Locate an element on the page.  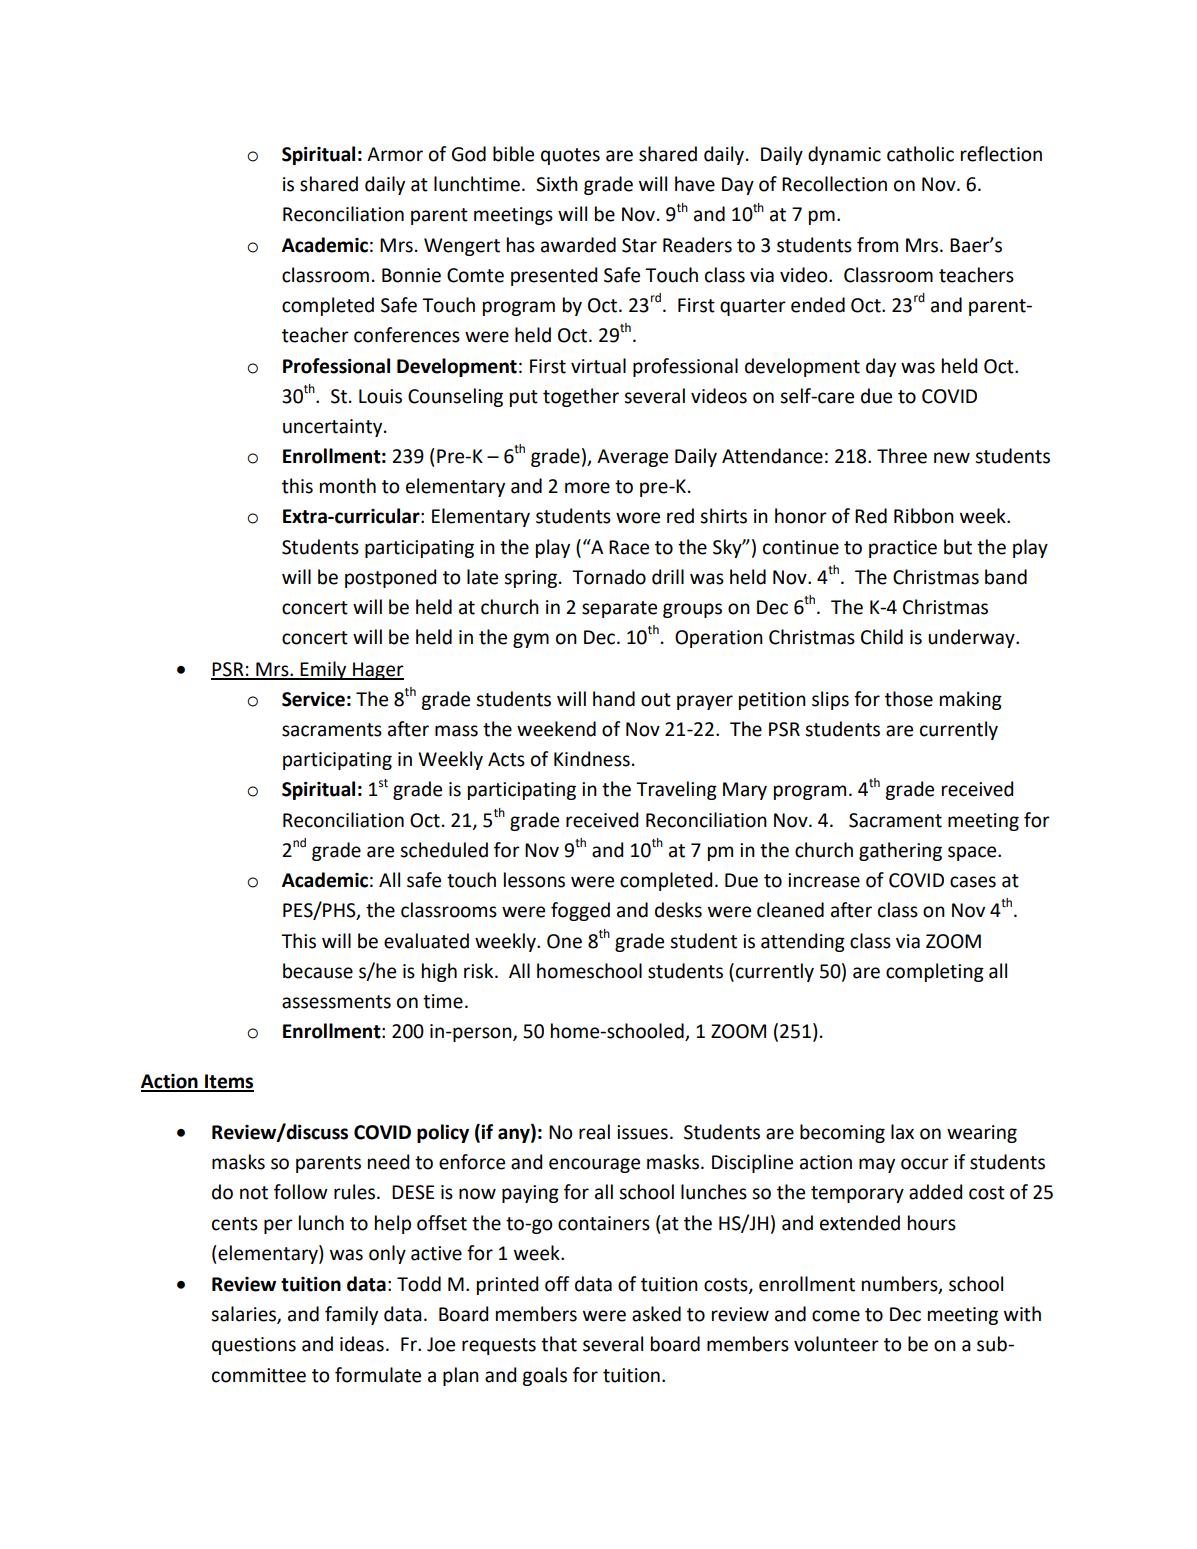
Kindness is located at coordinates (592, 759).
